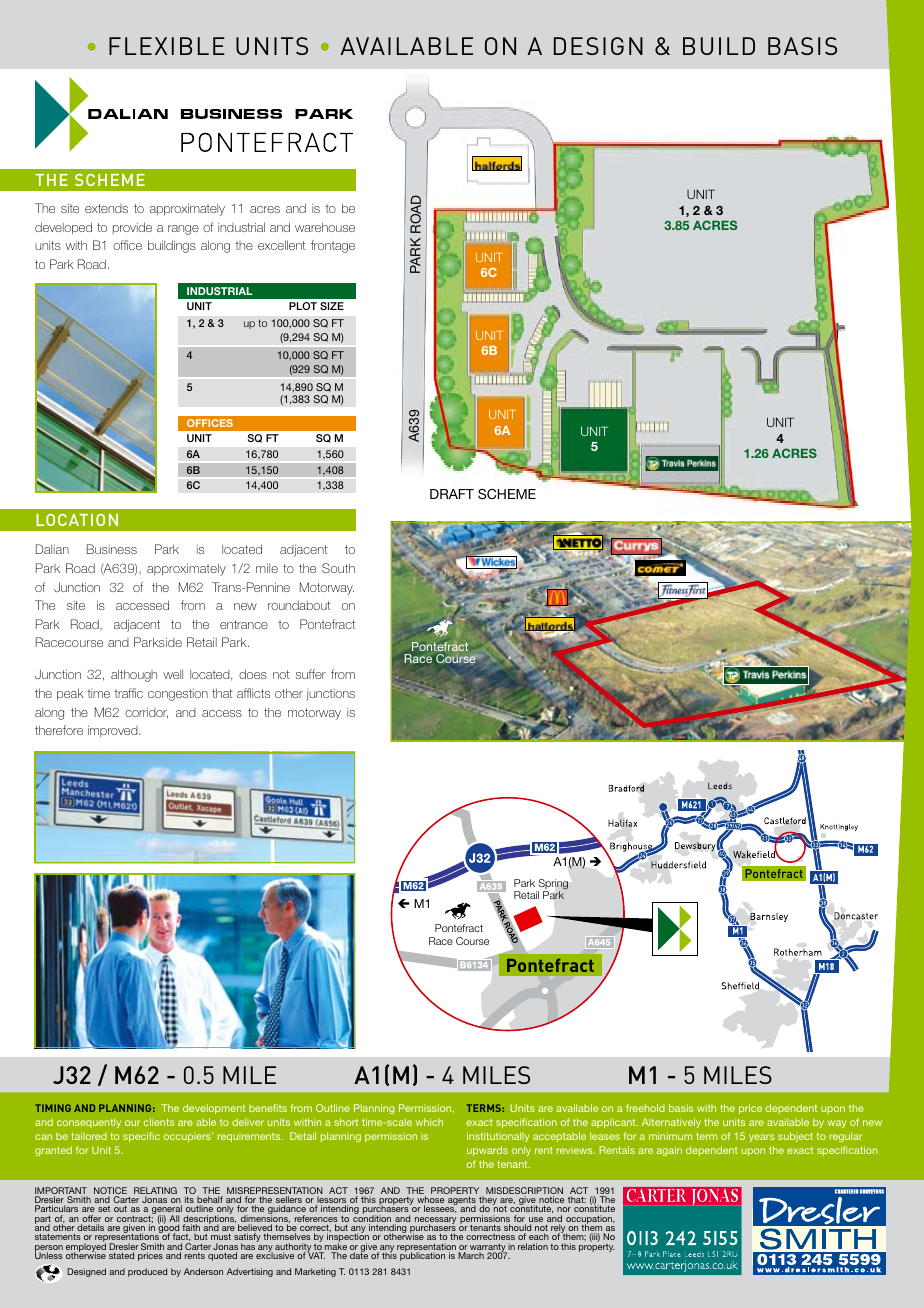 Image resolution: width=924 pixels, height=1308 pixels. What do you see at coordinates (471, 1255) in the screenshot?
I see `March` at bounding box center [471, 1255].
